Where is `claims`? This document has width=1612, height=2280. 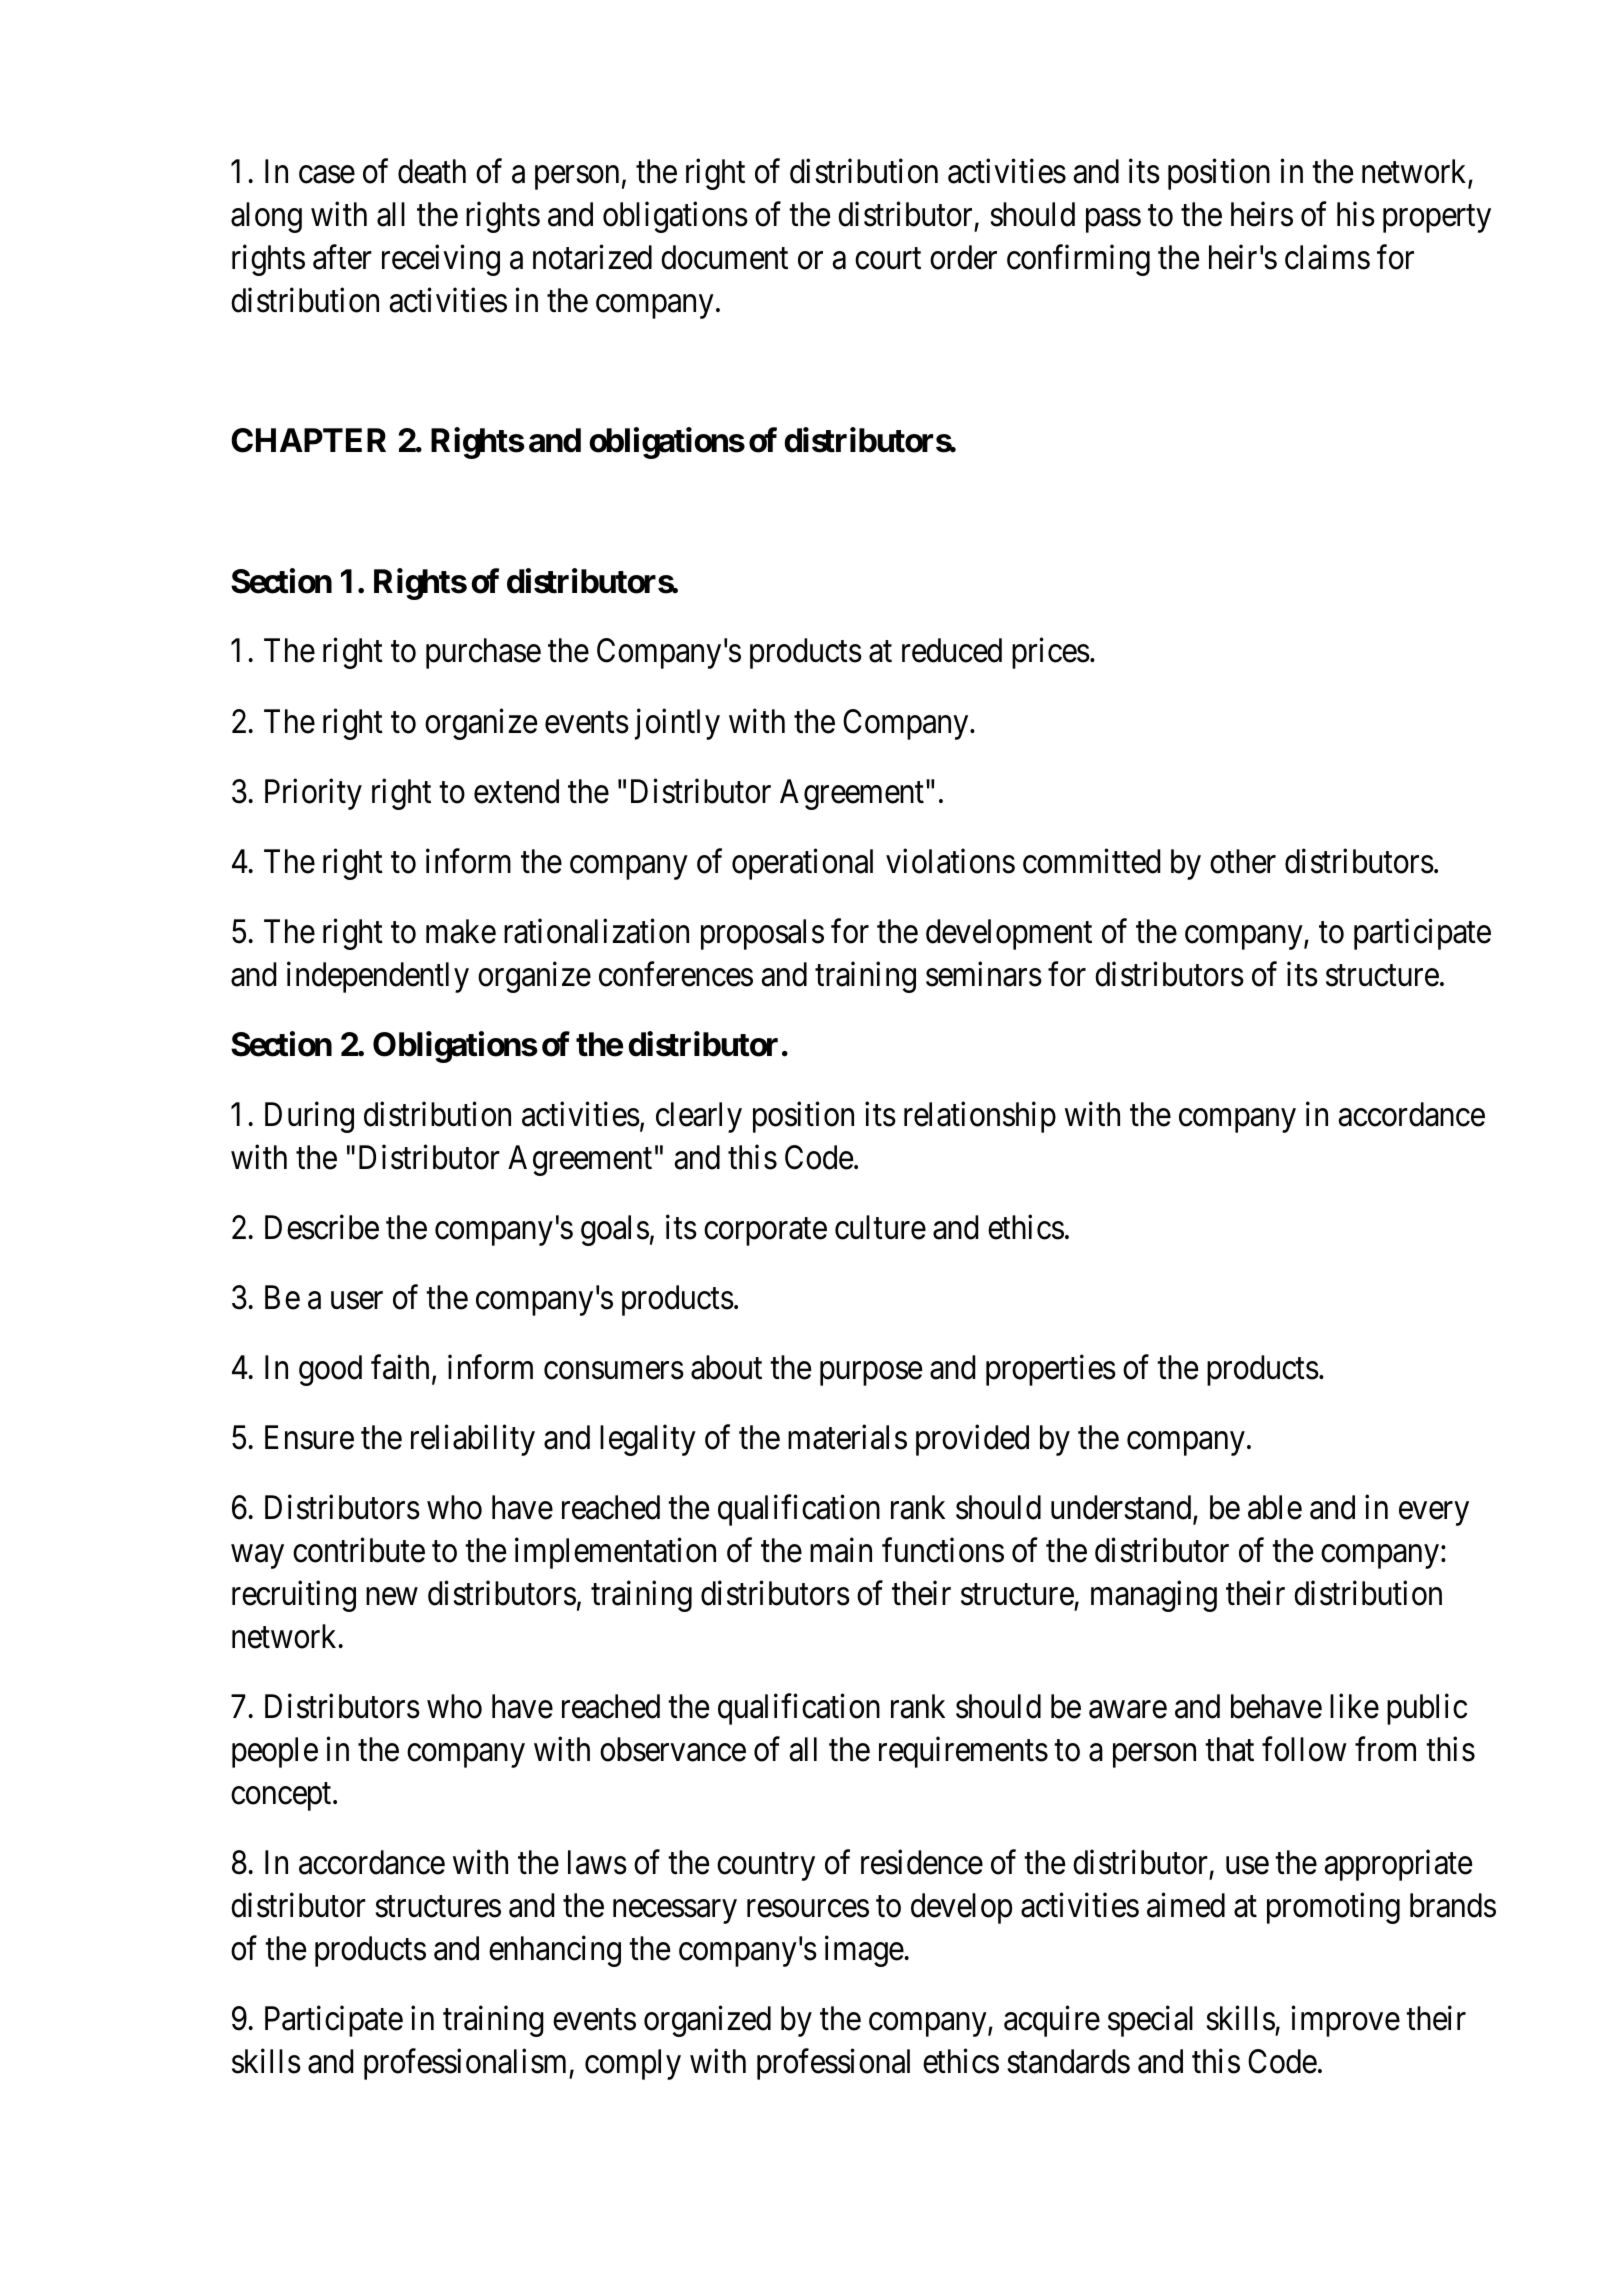
claims is located at coordinates (1327, 257).
